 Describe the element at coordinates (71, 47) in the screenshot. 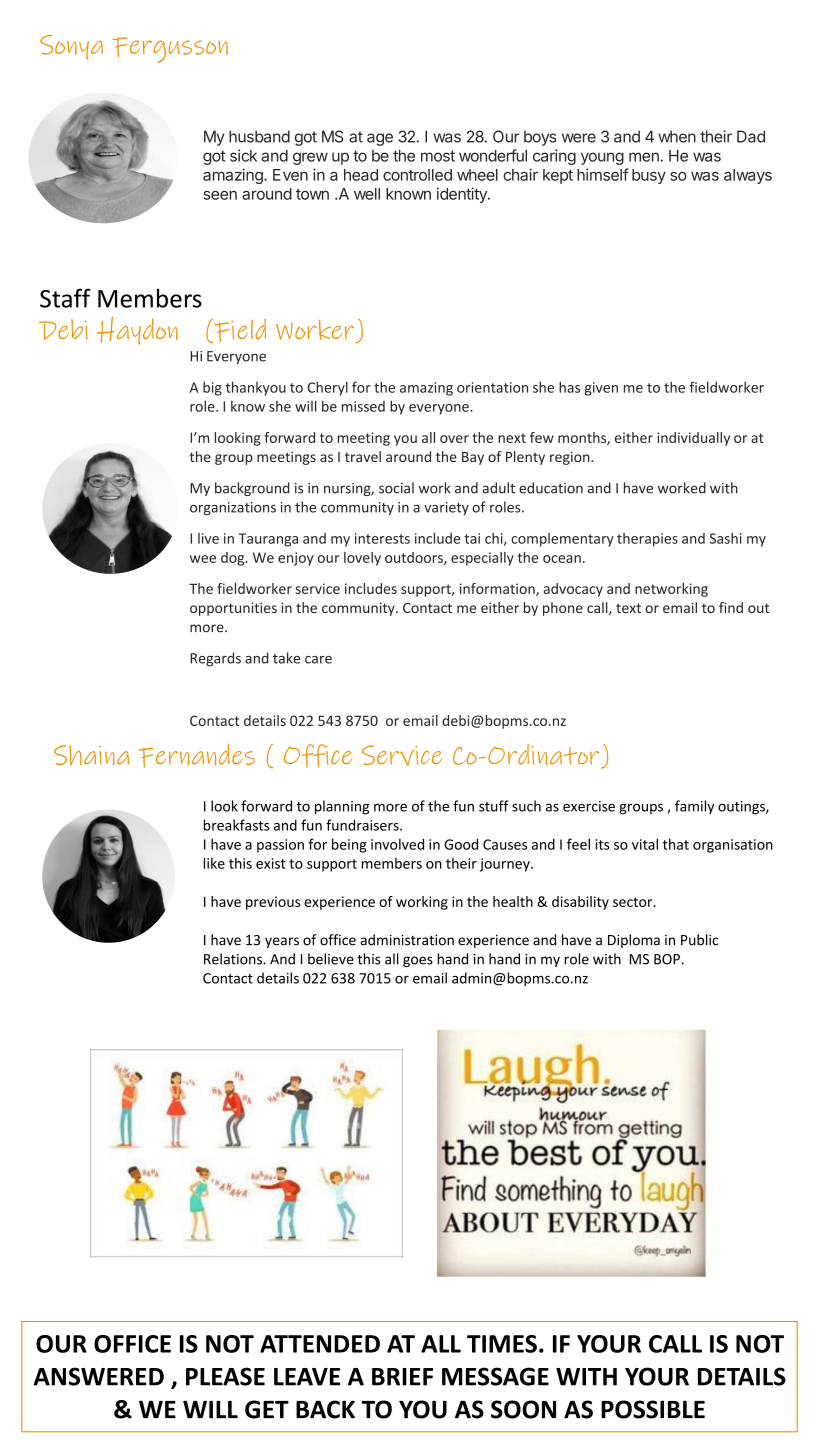

I see `Sonya` at that location.
